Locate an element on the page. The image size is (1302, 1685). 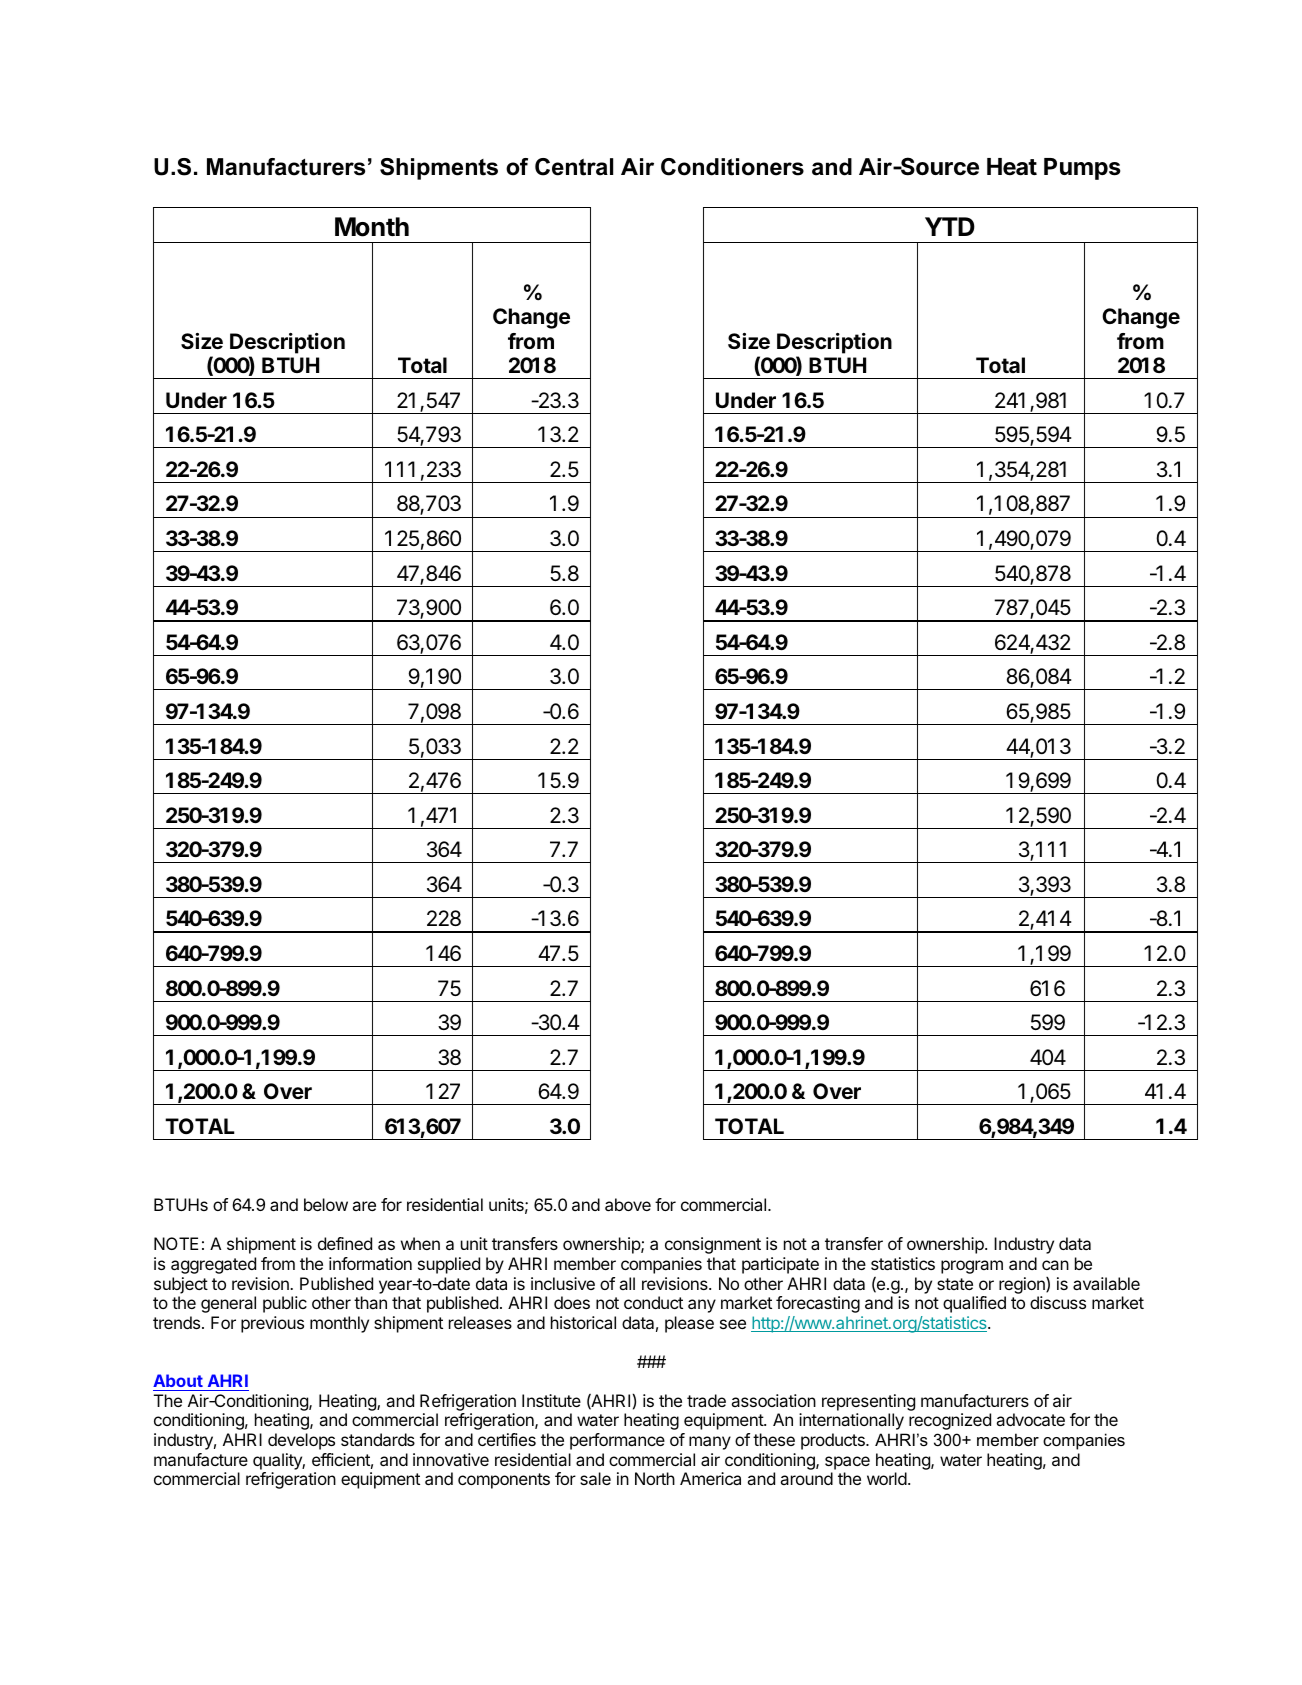
inclusive is located at coordinates (563, 1283).
